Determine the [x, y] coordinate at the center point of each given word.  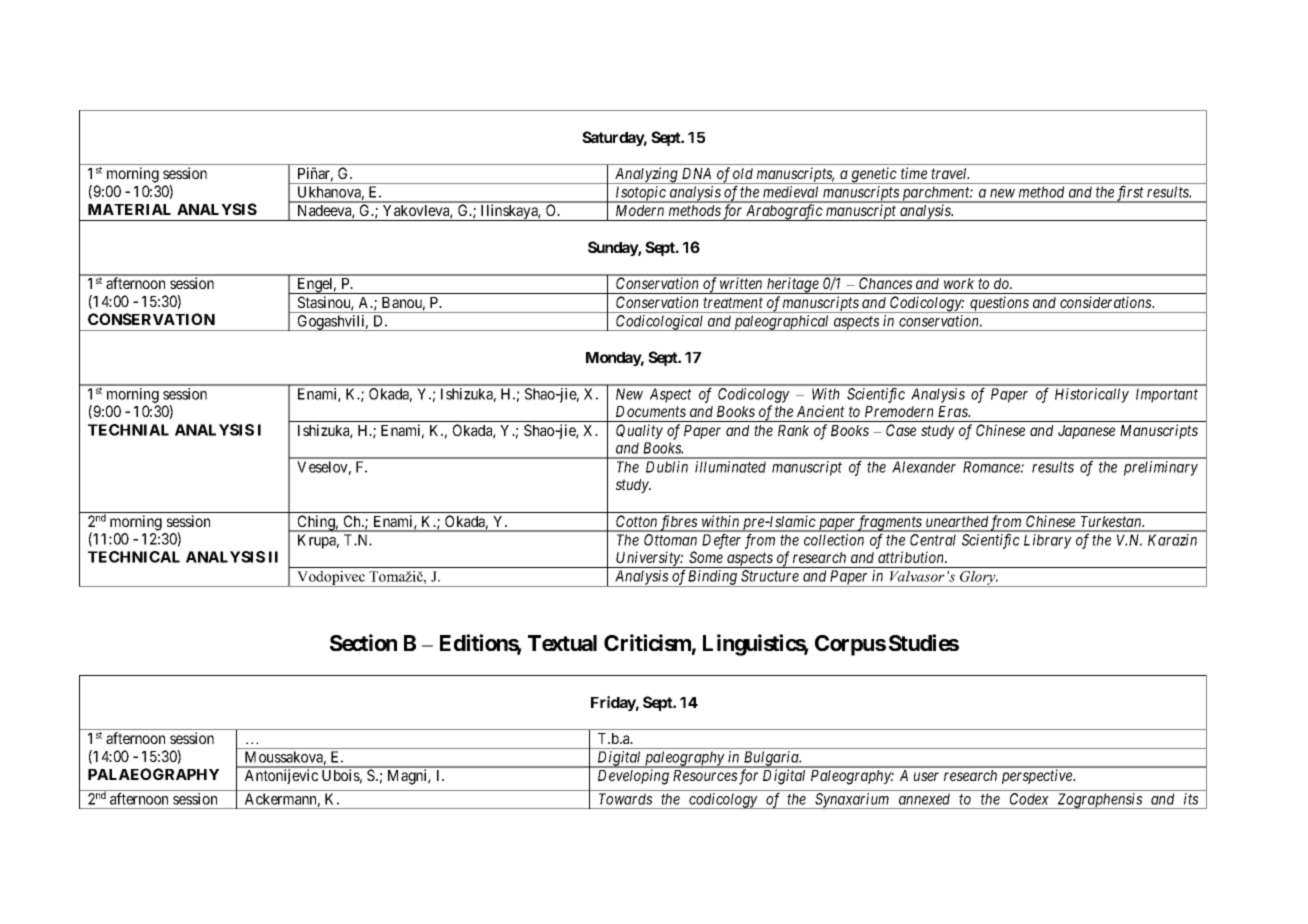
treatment [733, 302]
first [1130, 194]
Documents [651, 411]
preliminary [1161, 468]
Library [1048, 541]
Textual [562, 643]
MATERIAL [129, 209]
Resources [705, 775]
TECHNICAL [134, 557]
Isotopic [640, 194]
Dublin [667, 467]
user [926, 776]
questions [999, 304]
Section [363, 642]
